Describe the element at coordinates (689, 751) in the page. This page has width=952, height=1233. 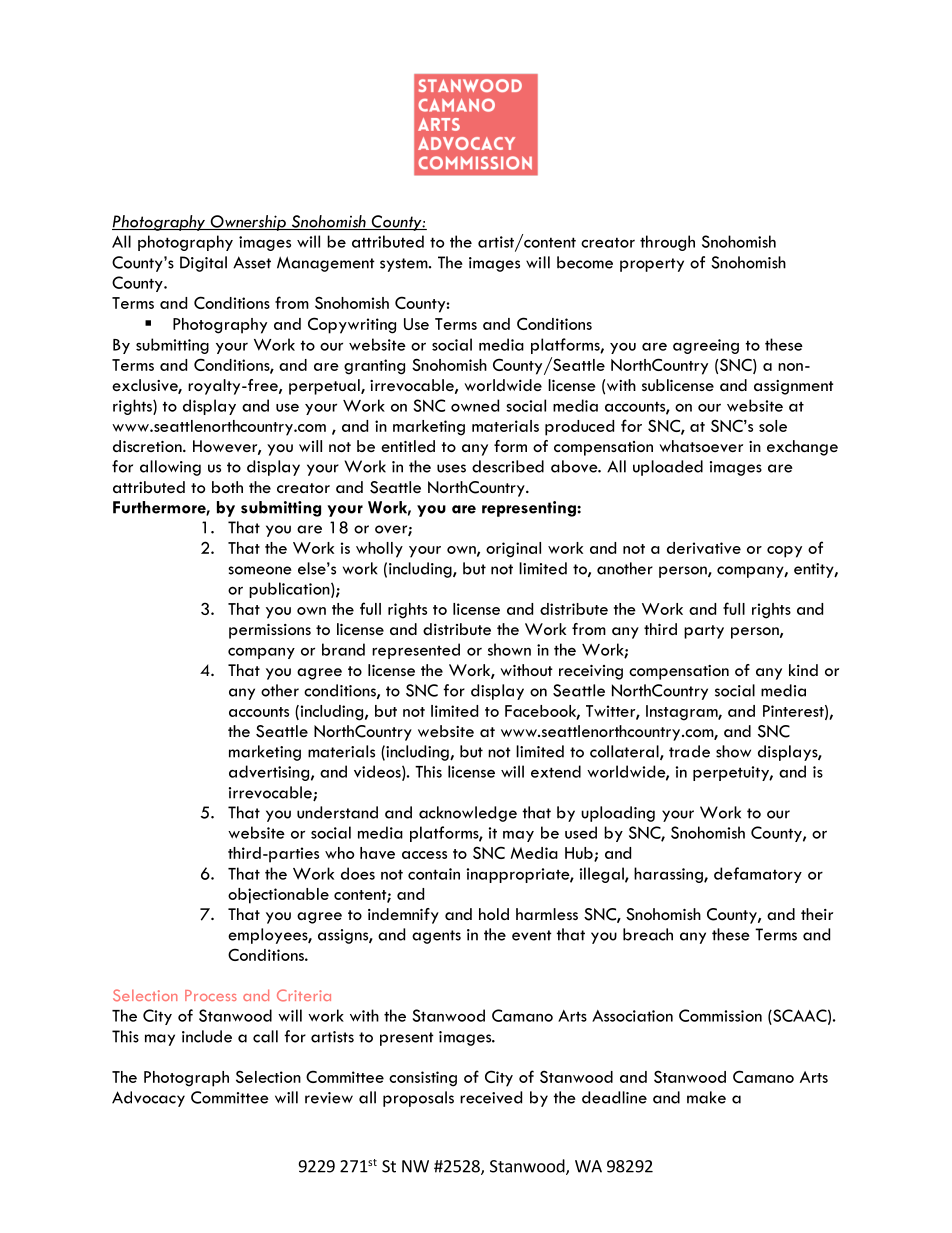
I see `trade` at that location.
